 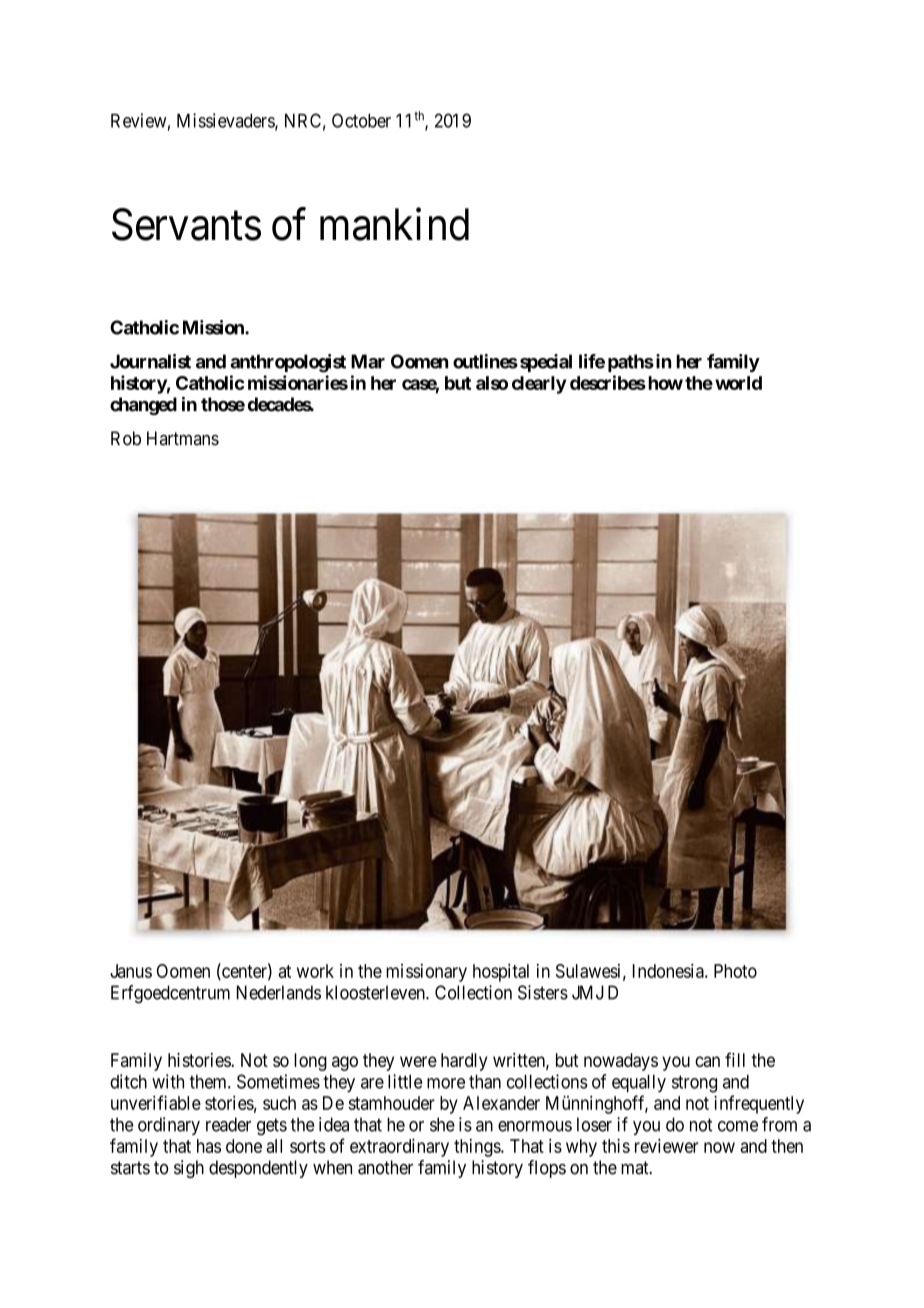 What do you see at coordinates (209, 1146) in the screenshot?
I see `has` at bounding box center [209, 1146].
